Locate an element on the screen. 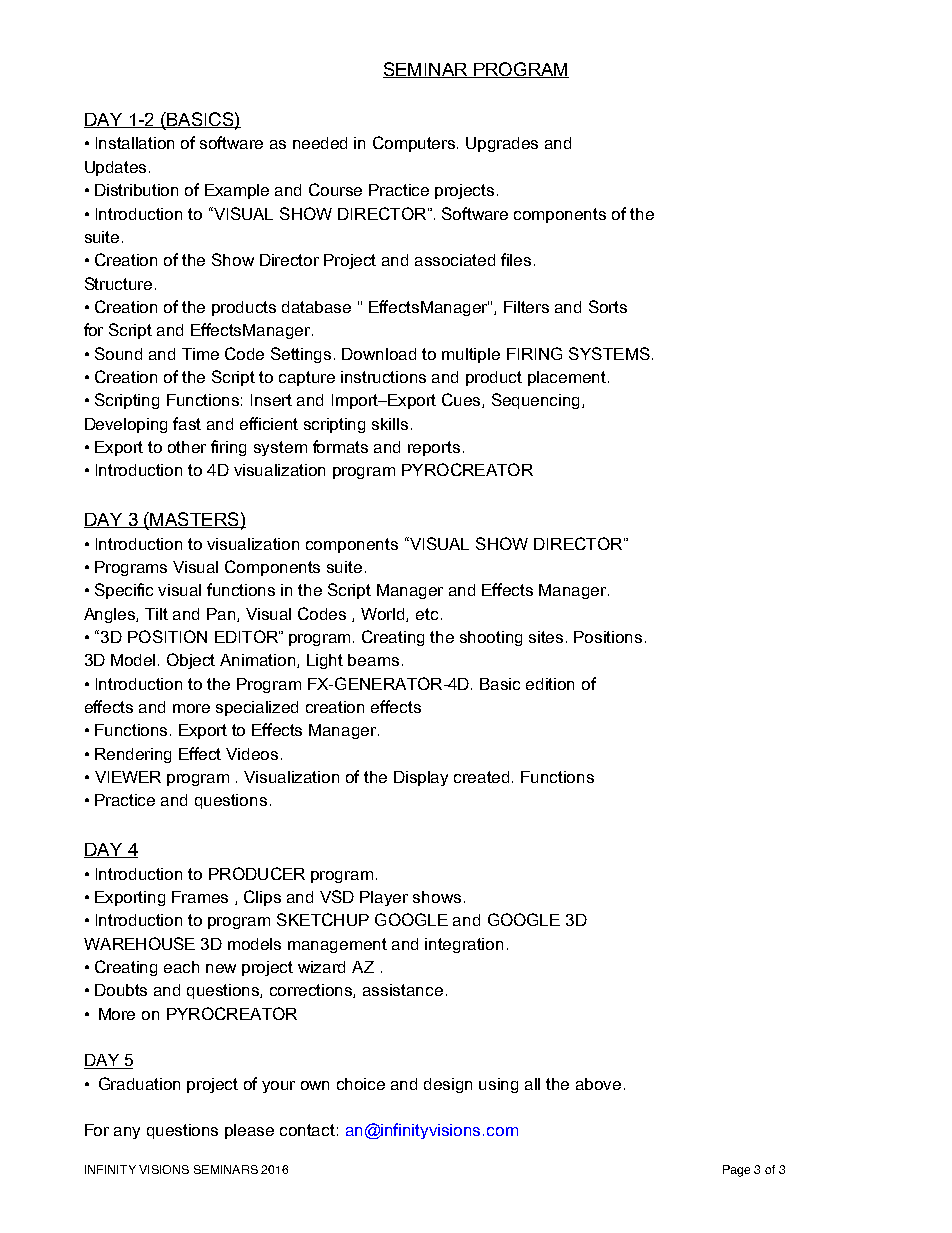 The height and width of the screenshot is (1233, 952). beams is located at coordinates (373, 660).
